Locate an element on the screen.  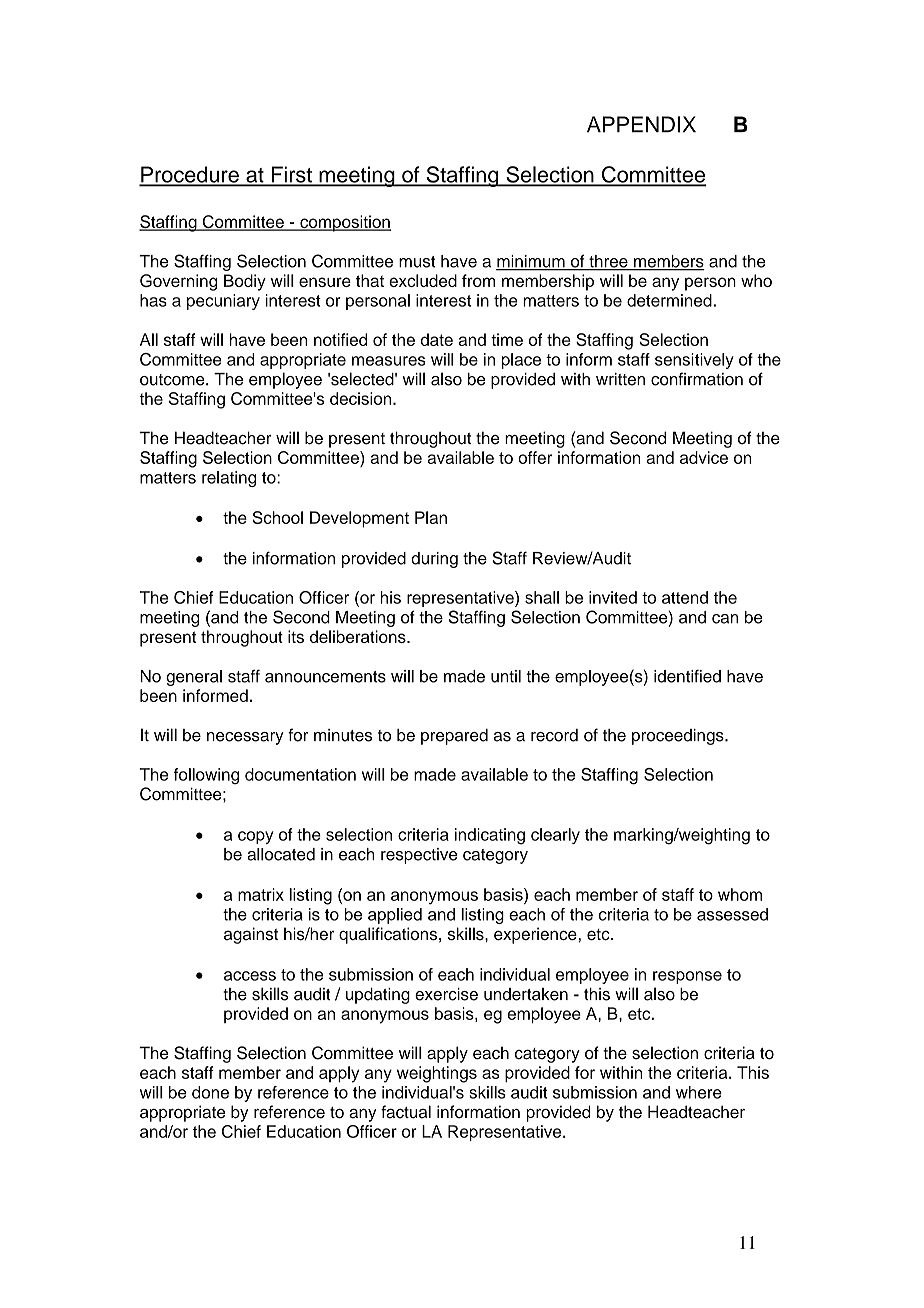
Plan is located at coordinates (431, 517).
